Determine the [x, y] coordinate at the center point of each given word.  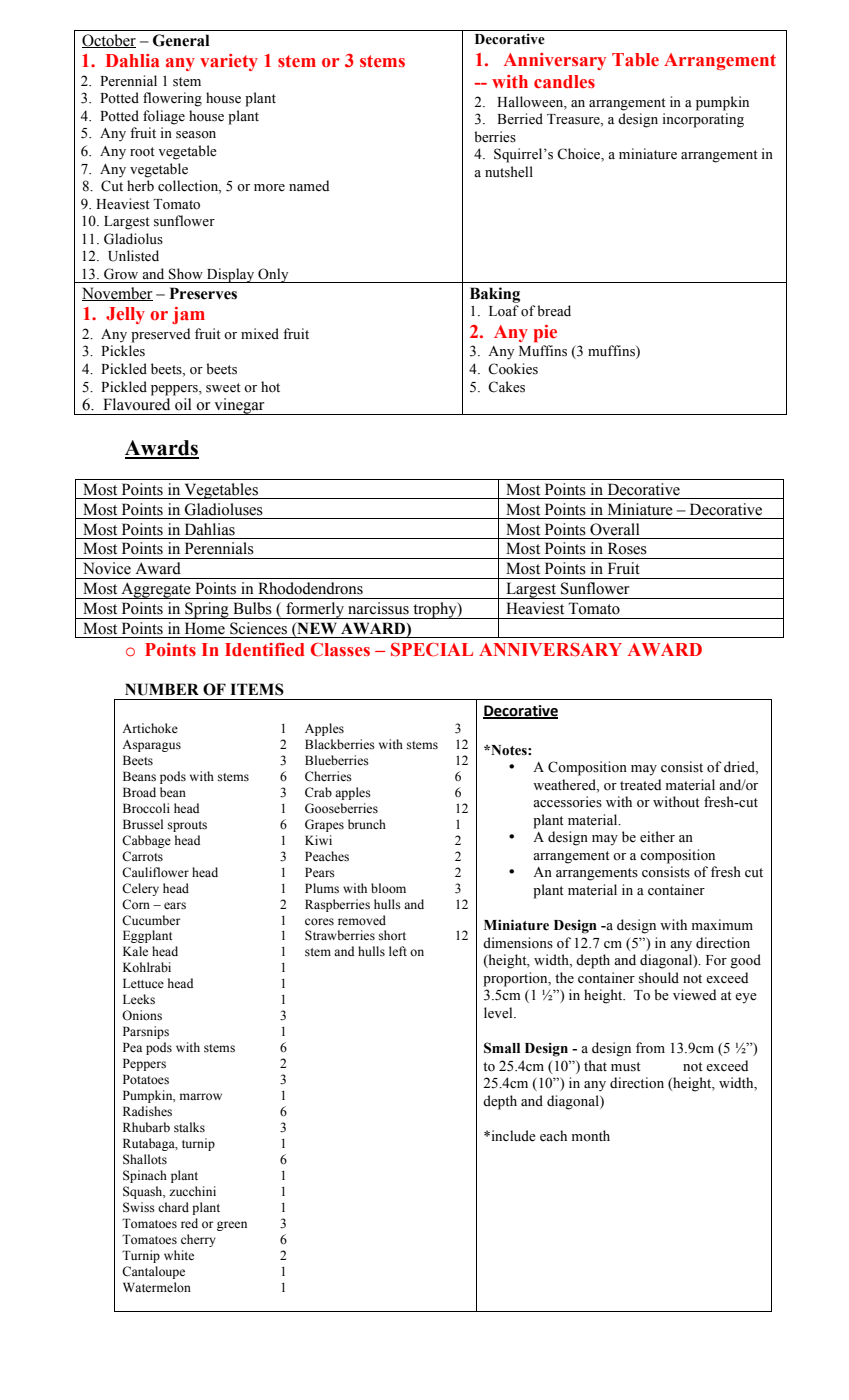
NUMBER [162, 689]
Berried [520, 119]
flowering [172, 99]
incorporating [703, 120]
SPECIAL [432, 650]
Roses [627, 548]
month [591, 1135]
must [626, 1067]
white [179, 1255]
